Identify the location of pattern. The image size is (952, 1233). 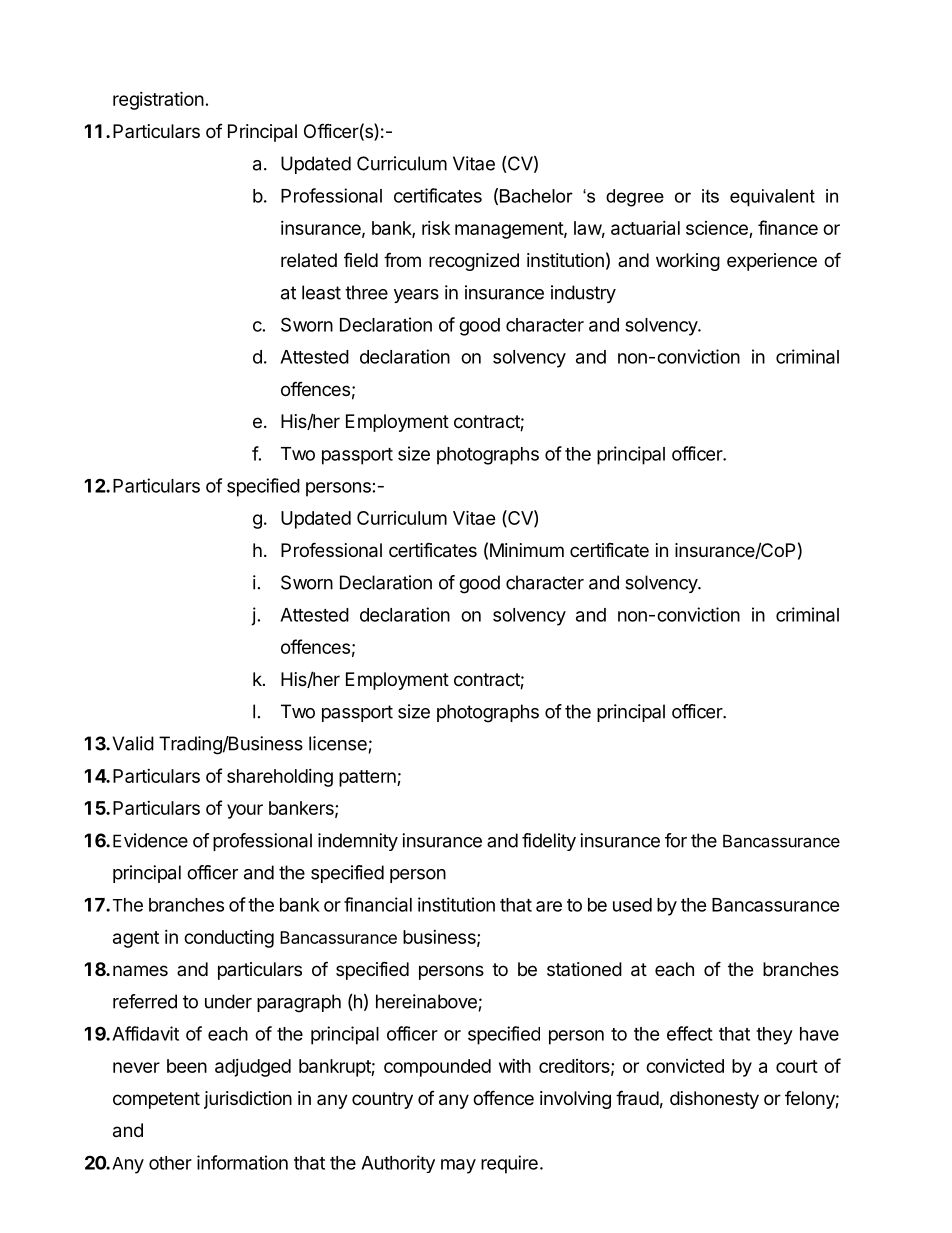
(368, 778).
